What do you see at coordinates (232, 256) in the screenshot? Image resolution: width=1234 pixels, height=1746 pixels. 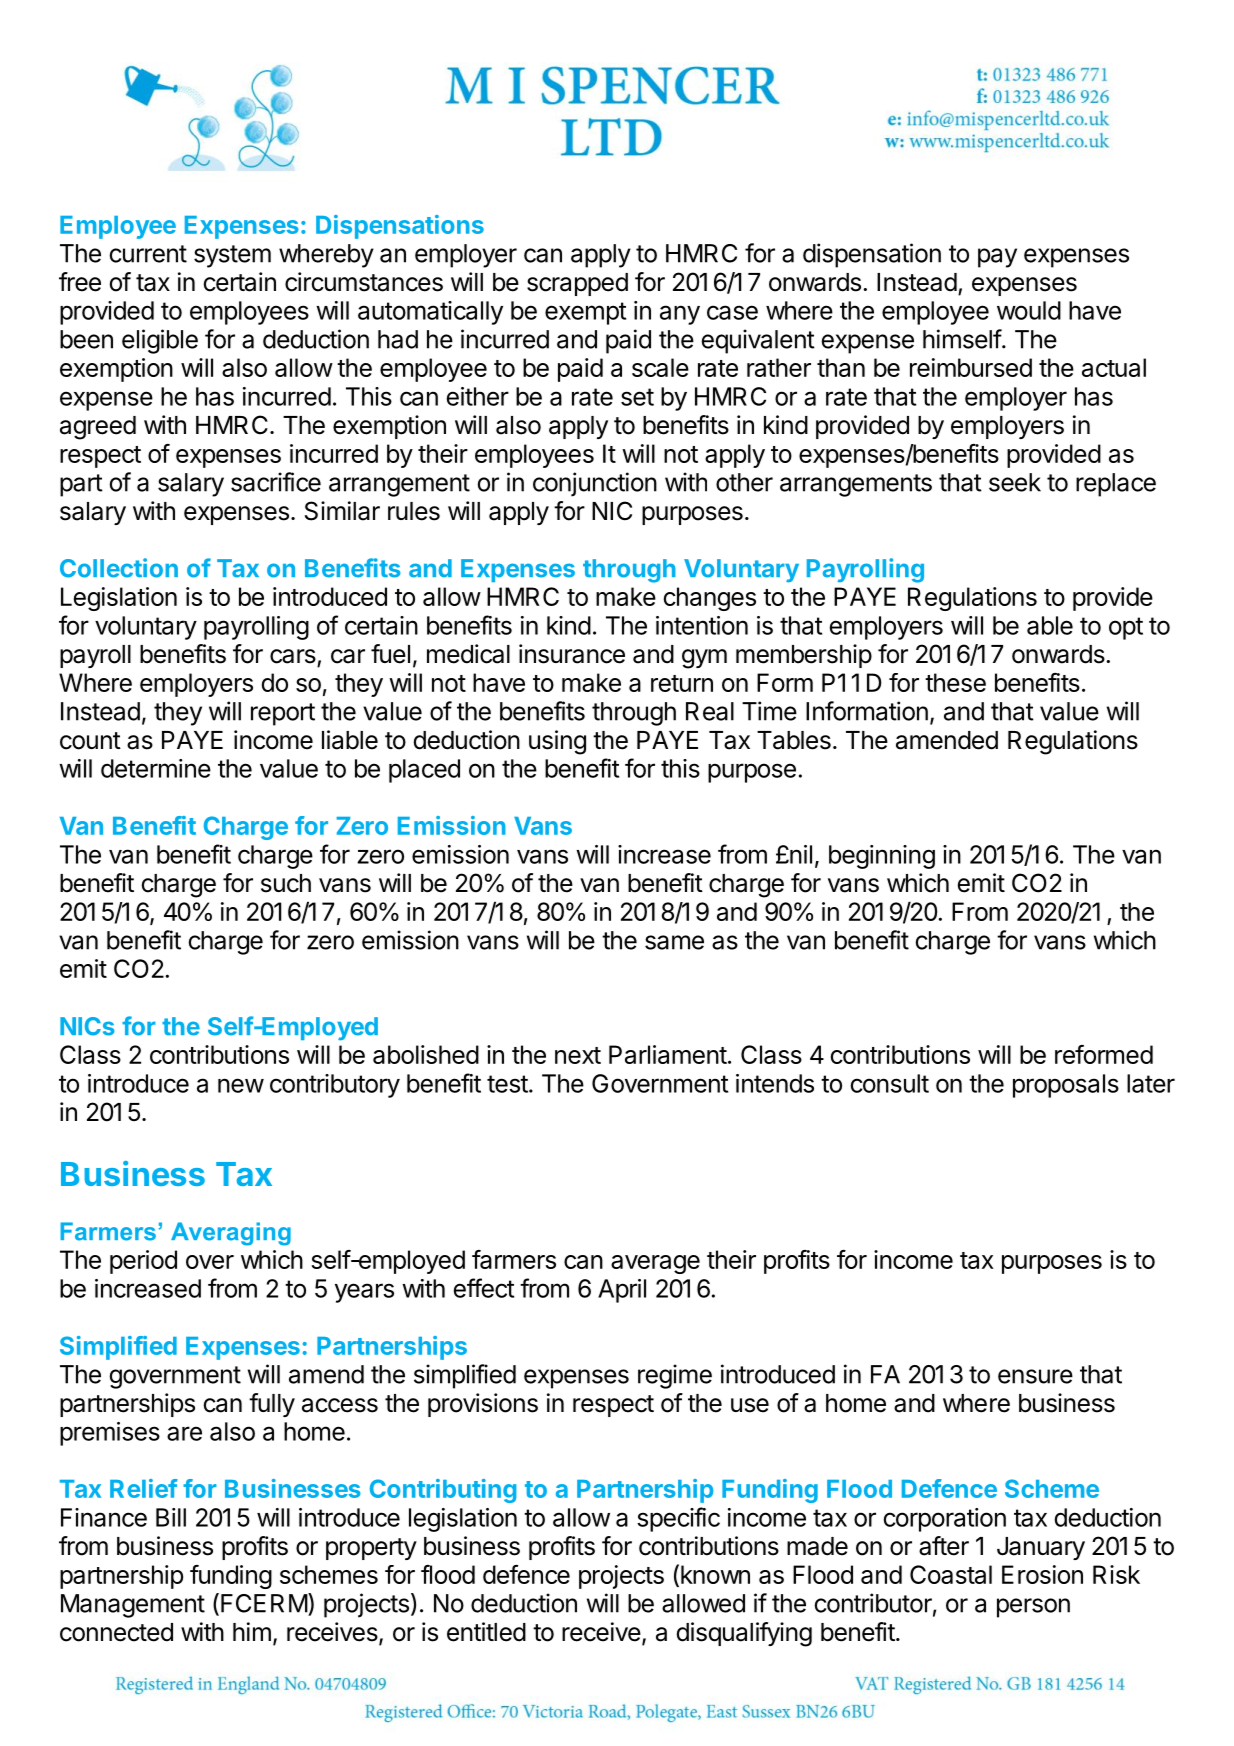 I see `system` at bounding box center [232, 256].
